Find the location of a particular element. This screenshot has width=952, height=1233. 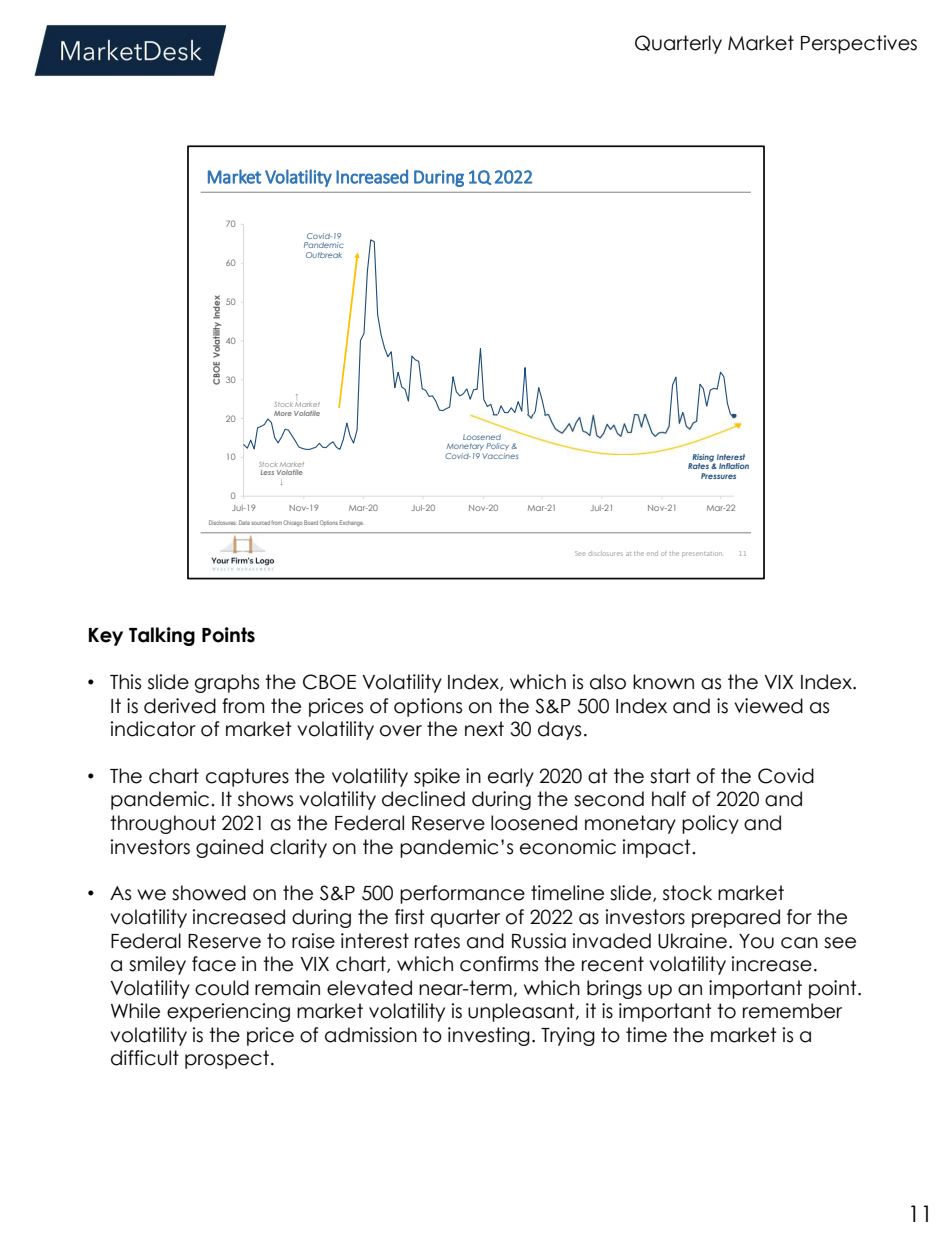

remember is located at coordinates (792, 1011).
